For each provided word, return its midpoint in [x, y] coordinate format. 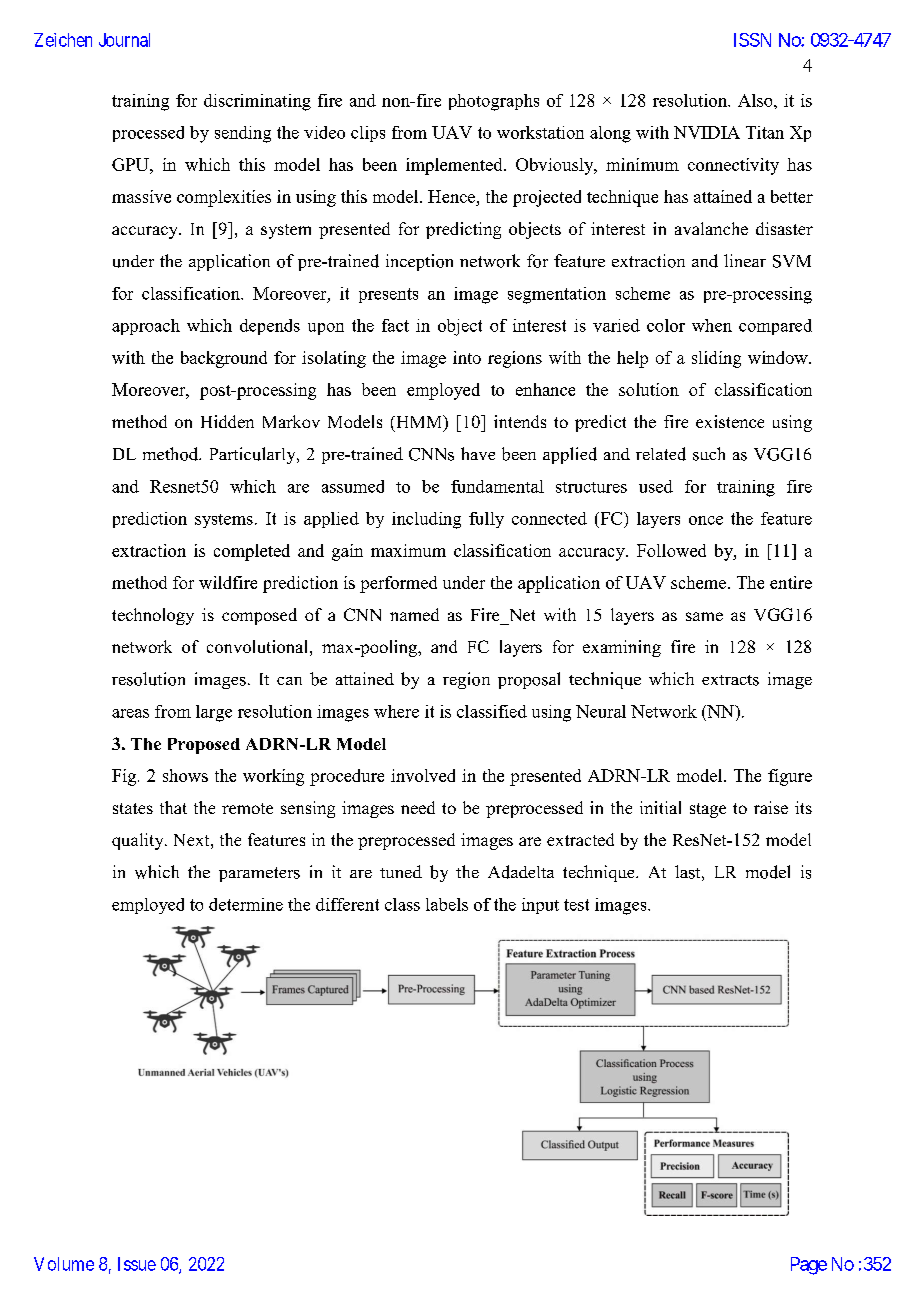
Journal [124, 40]
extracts [730, 680]
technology [153, 616]
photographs [494, 102]
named [414, 614]
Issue [137, 1264]
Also [756, 100]
